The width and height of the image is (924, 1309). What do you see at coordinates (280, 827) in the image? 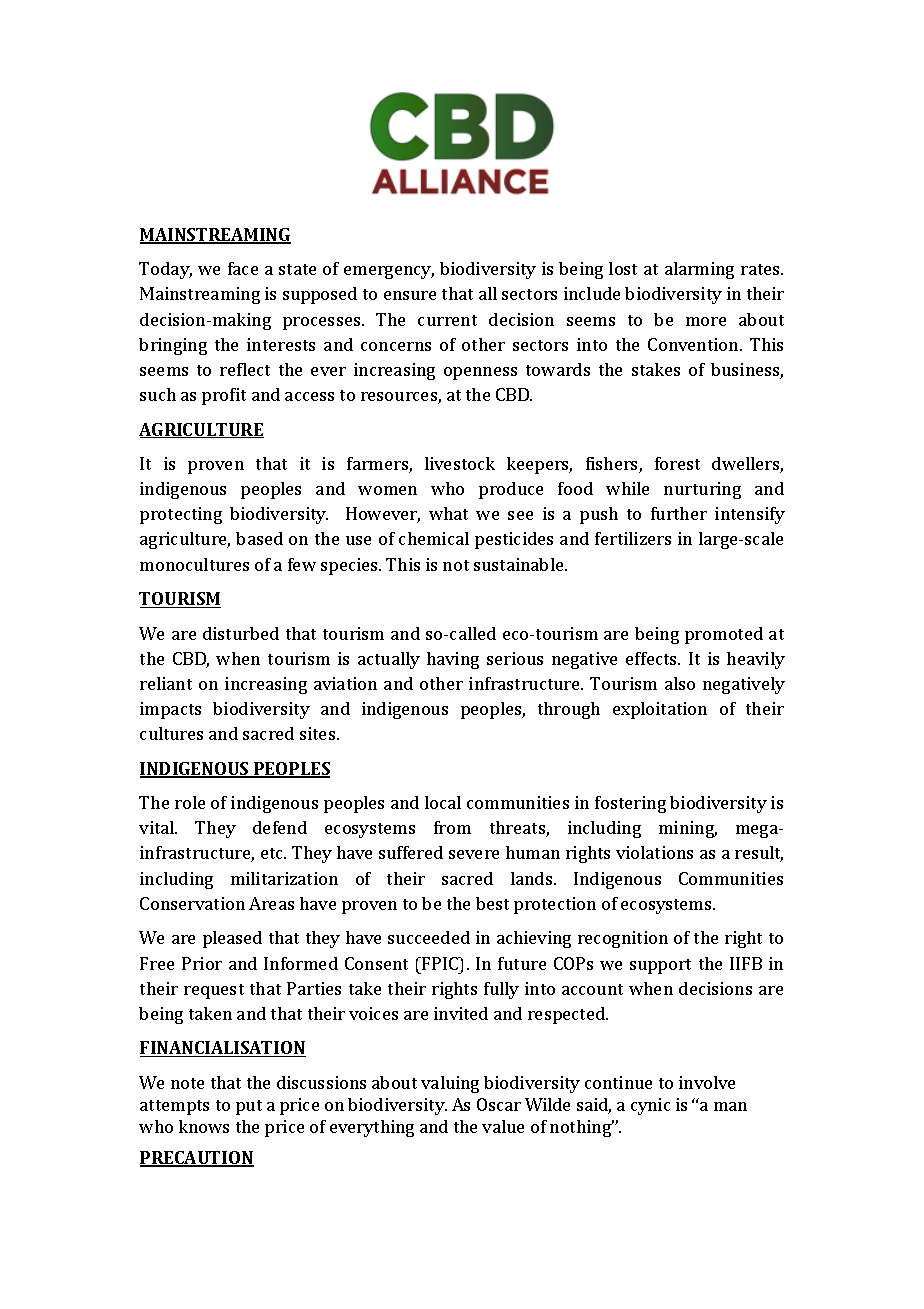
I see `defend` at bounding box center [280, 827].
